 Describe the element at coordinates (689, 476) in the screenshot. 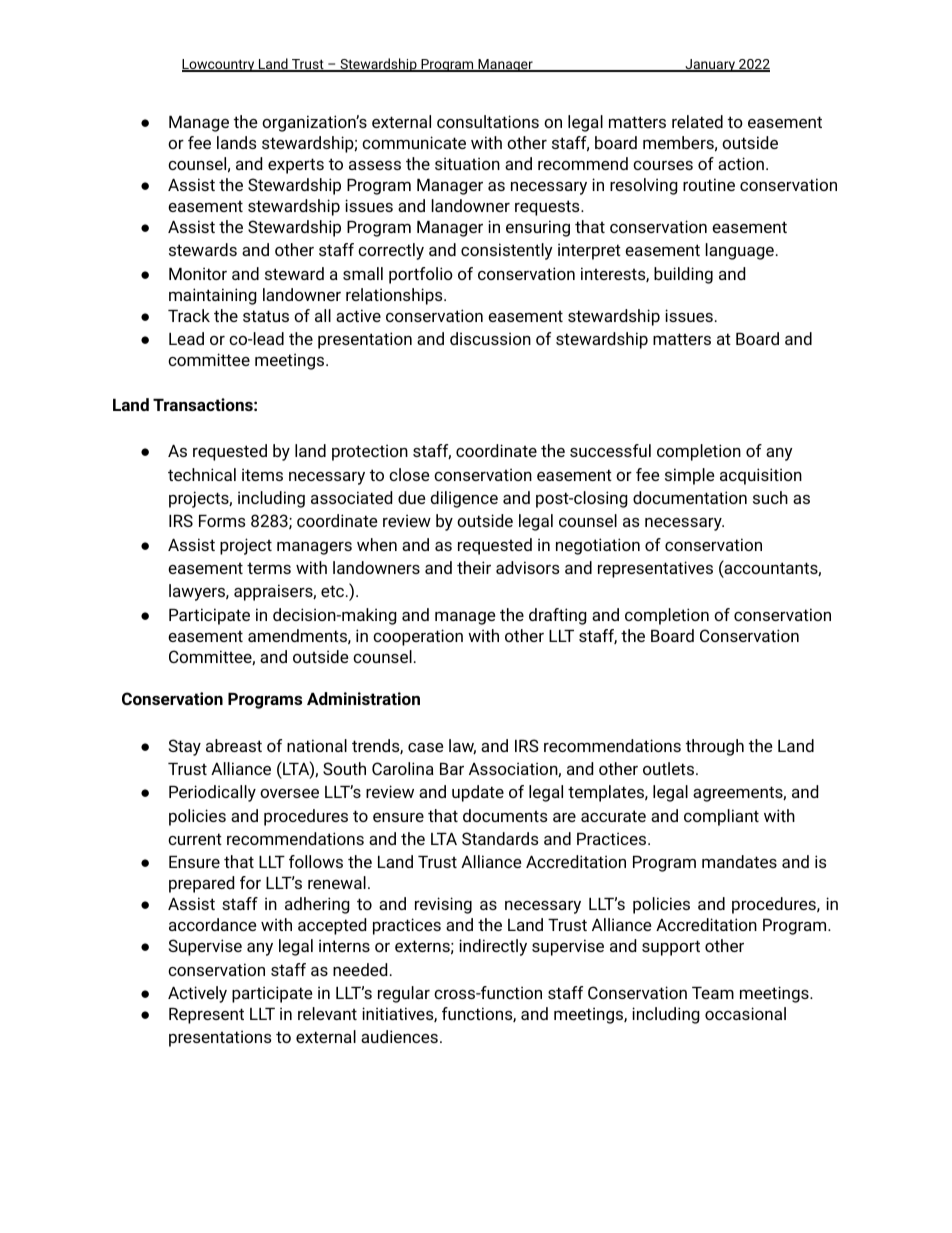

I see `simple` at that location.
